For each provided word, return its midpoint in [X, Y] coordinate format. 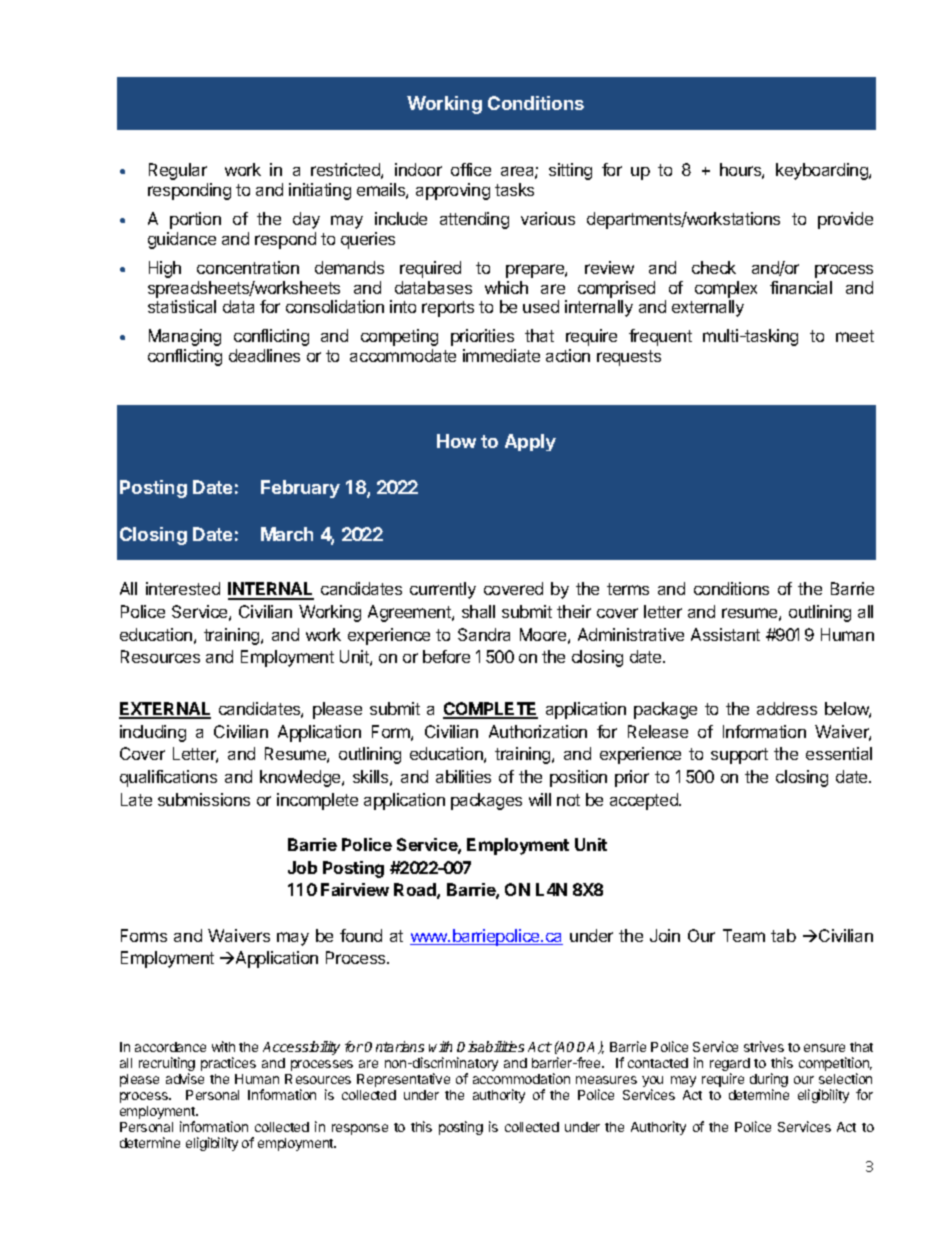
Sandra [484, 634]
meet [855, 336]
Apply [530, 442]
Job [302, 867]
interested [183, 588]
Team [744, 935]
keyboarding [823, 171]
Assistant [725, 634]
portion [195, 220]
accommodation [521, 1078]
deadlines [264, 355]
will [540, 799]
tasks [514, 189]
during [769, 1081]
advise [185, 1078]
